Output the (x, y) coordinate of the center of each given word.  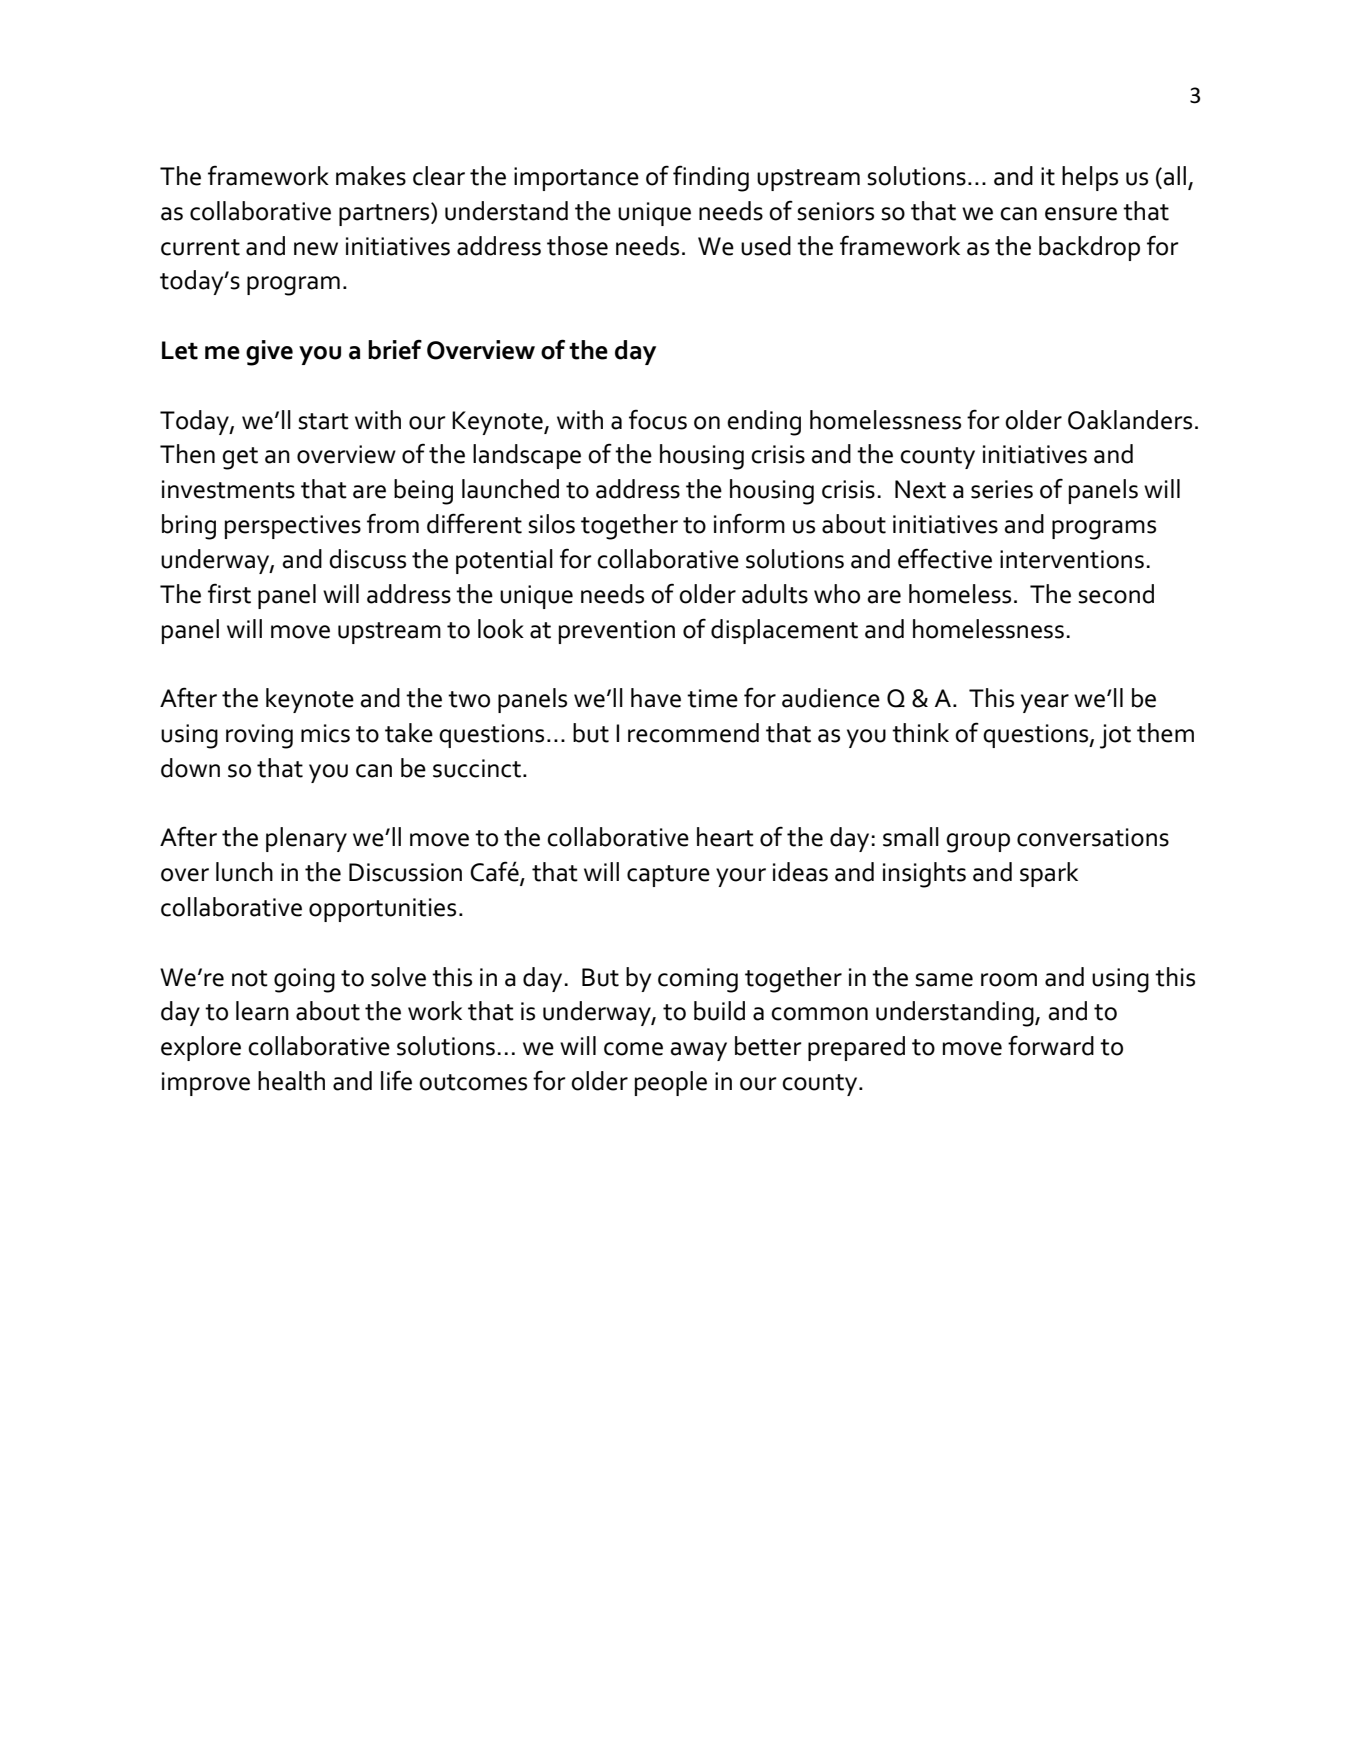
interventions (1072, 559)
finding (711, 178)
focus (658, 419)
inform (749, 523)
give (269, 353)
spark (1049, 874)
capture (668, 876)
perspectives (293, 527)
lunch (244, 872)
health (291, 1081)
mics (325, 733)
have (656, 698)
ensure (1081, 214)
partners (385, 214)
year (1045, 703)
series (1002, 489)
